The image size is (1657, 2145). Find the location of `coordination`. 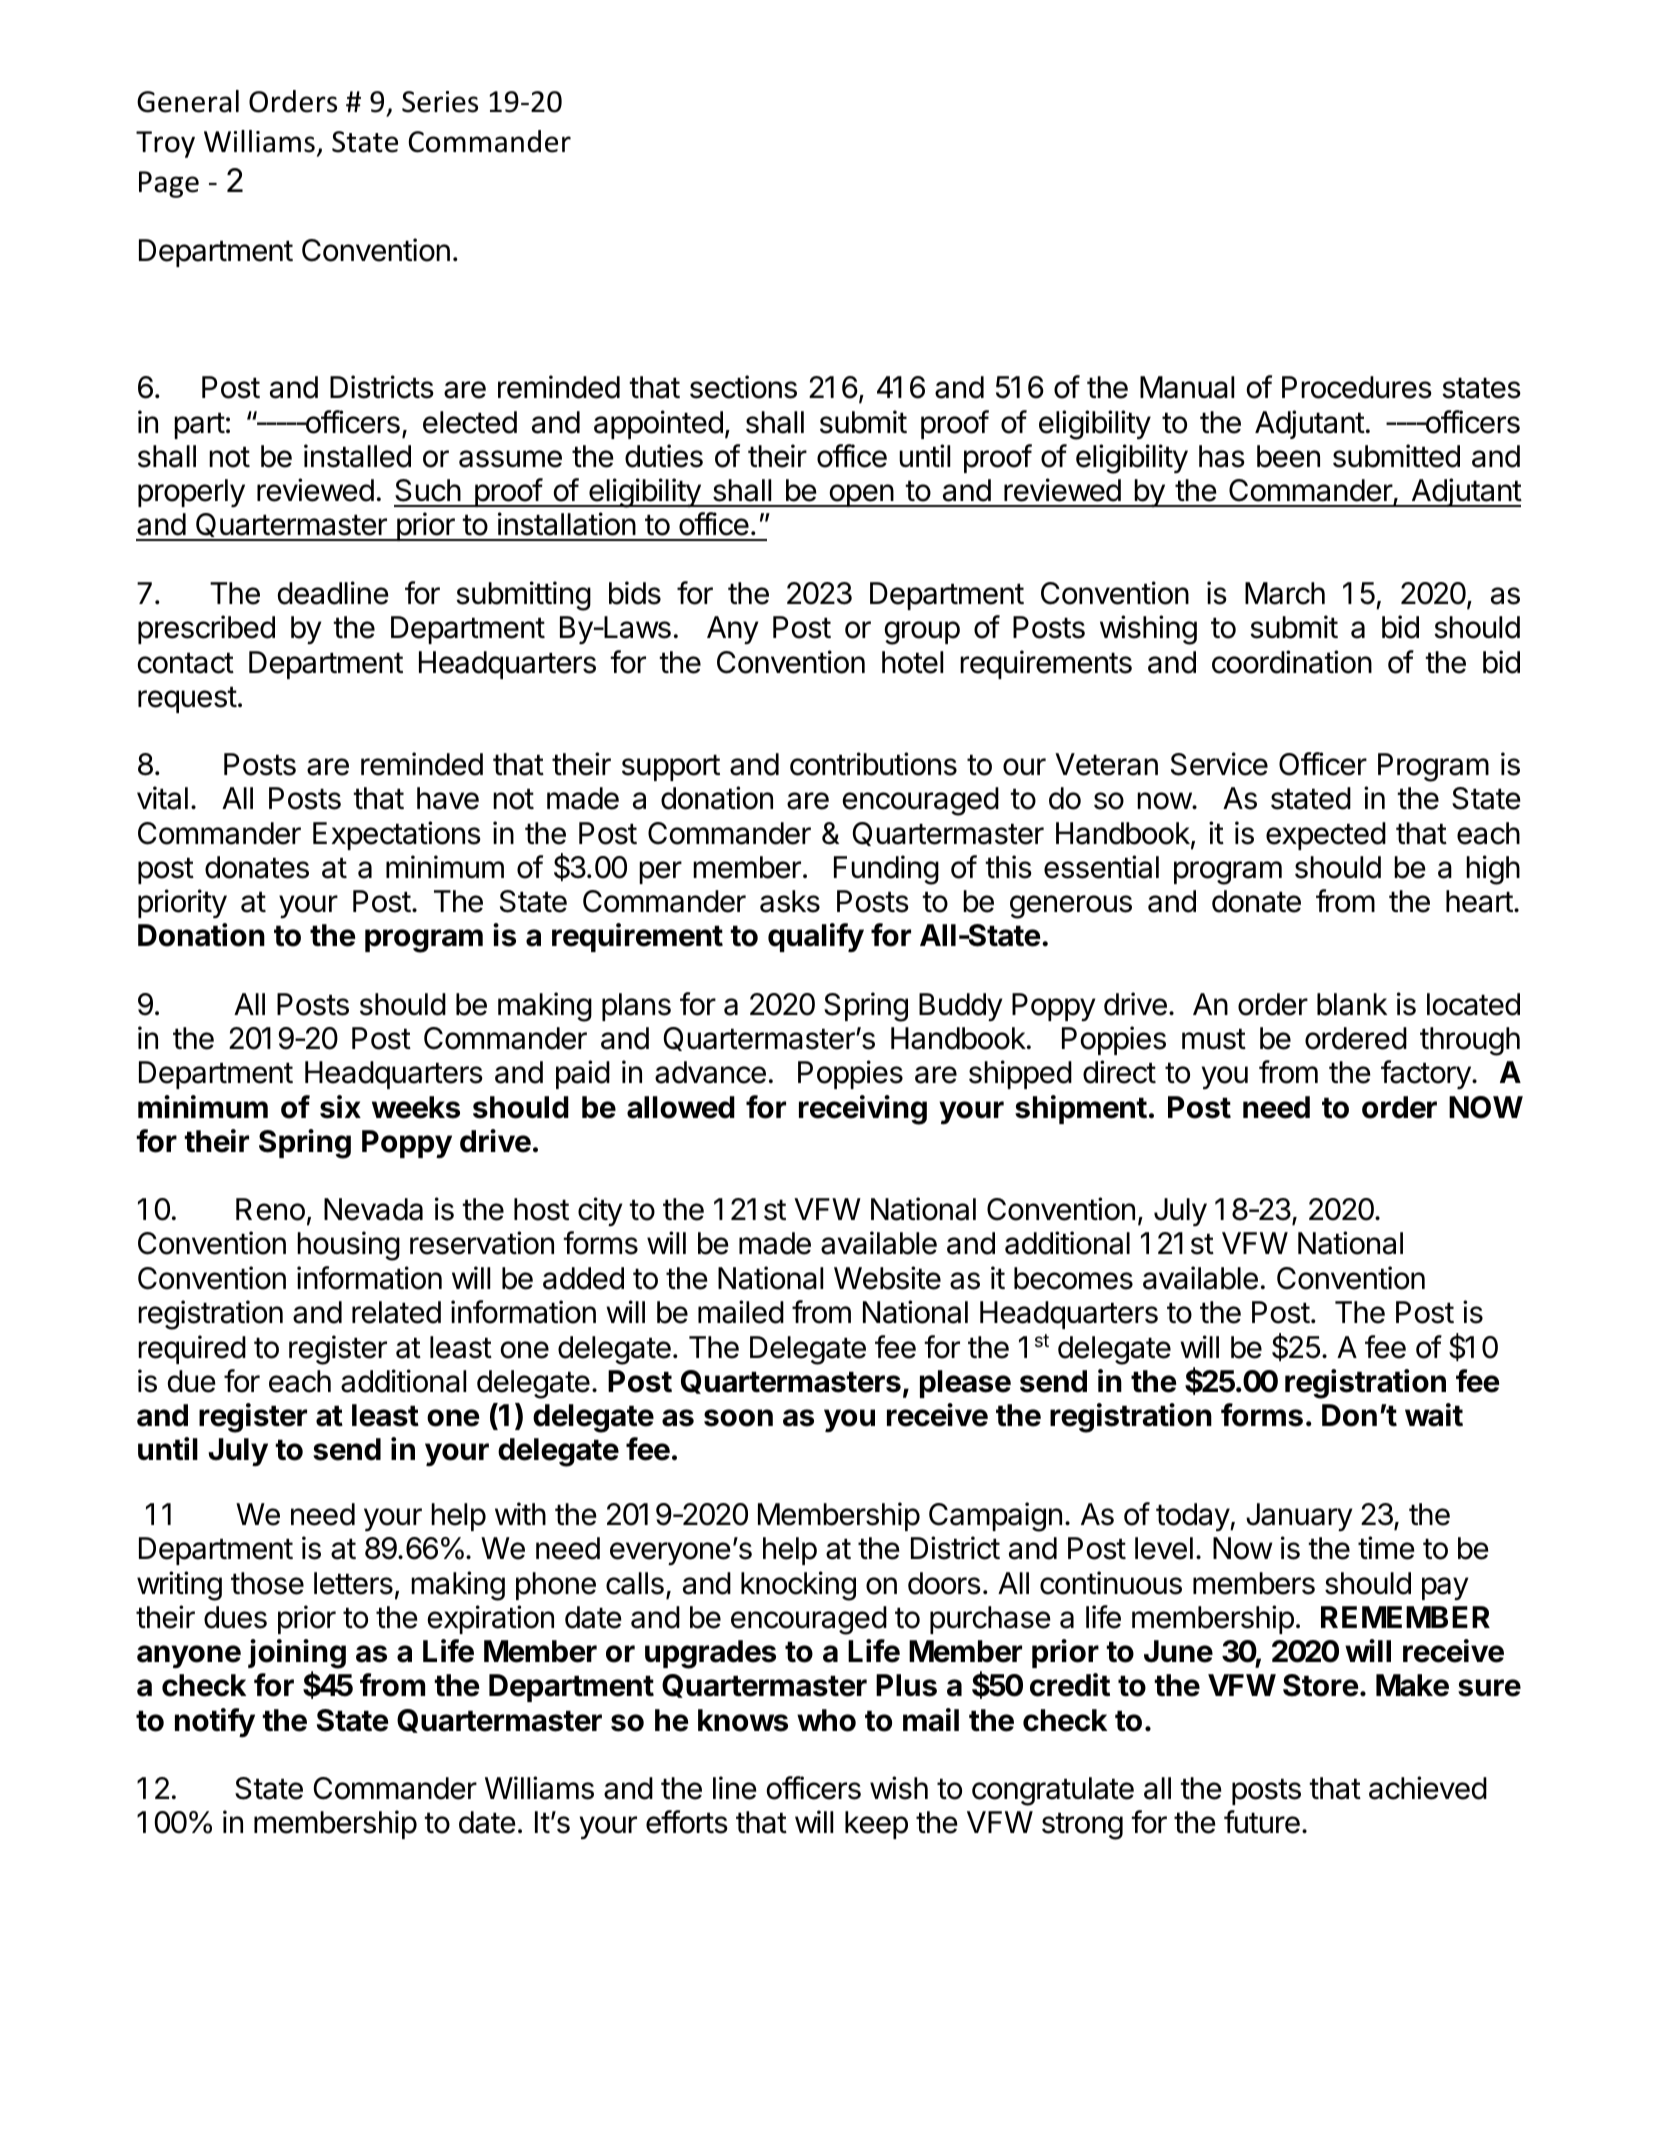

coordination is located at coordinates (1292, 662).
